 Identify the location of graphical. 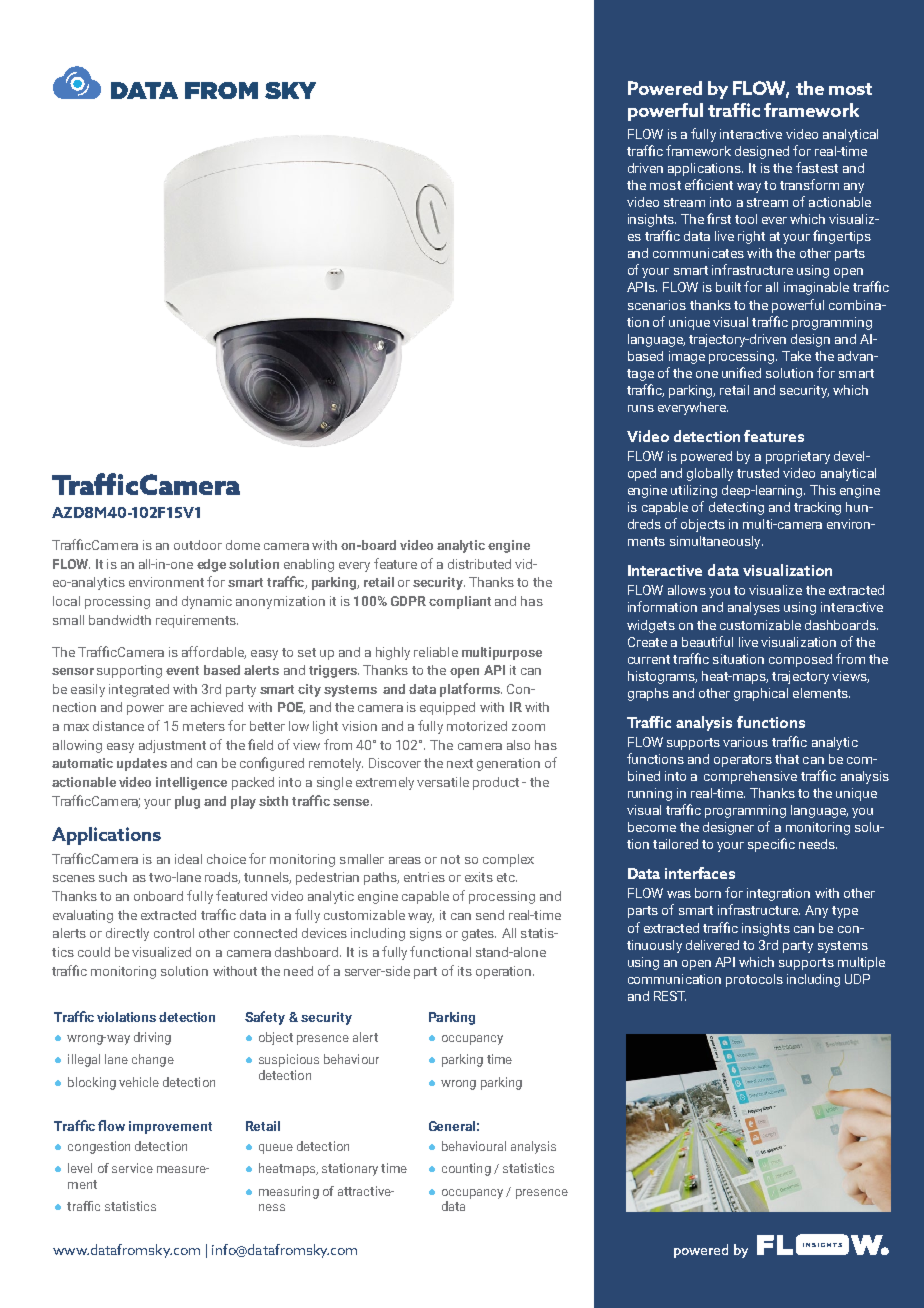
(761, 694).
